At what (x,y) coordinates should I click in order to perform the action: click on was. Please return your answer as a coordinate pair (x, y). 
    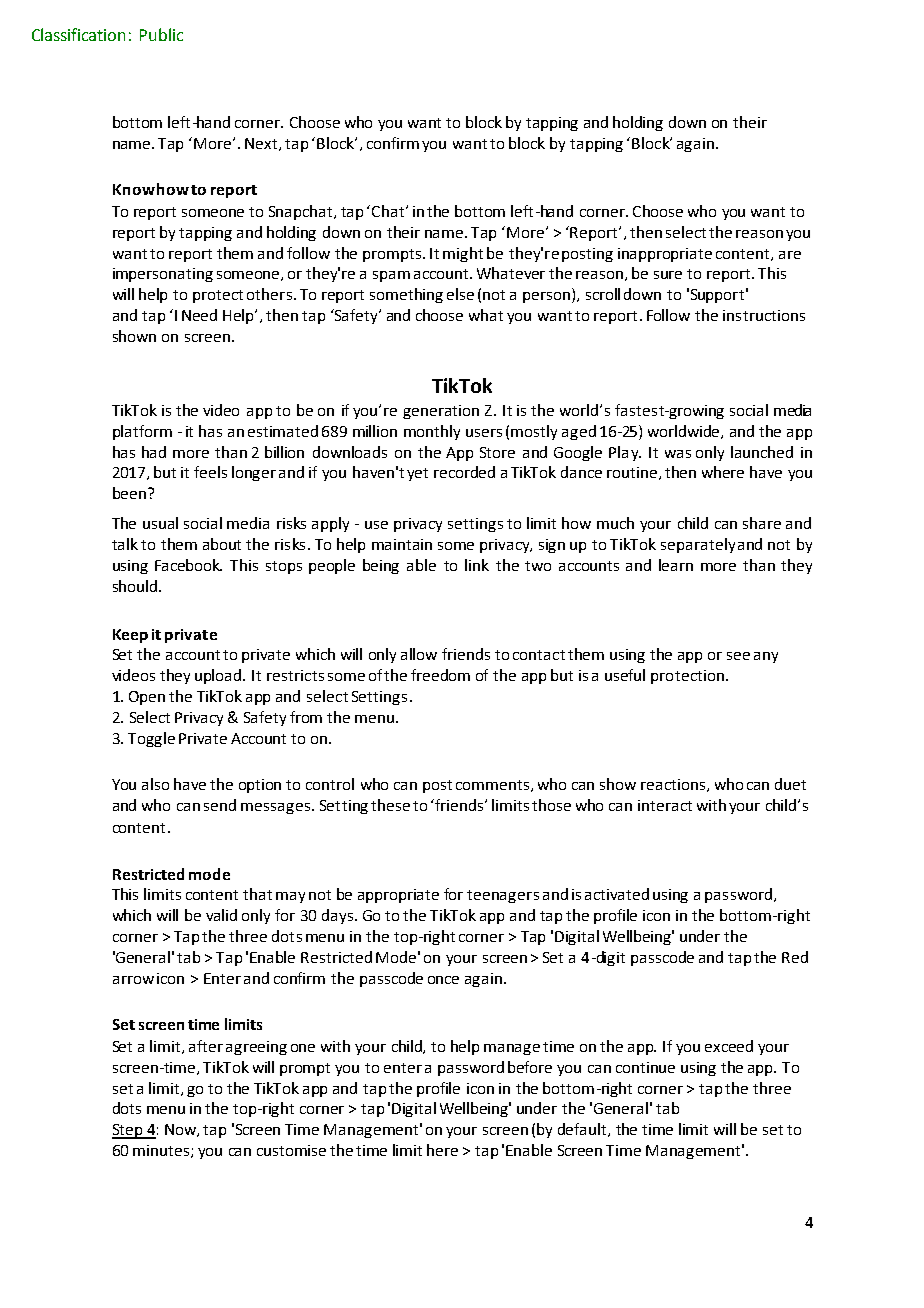
    Looking at the image, I should click on (678, 454).
